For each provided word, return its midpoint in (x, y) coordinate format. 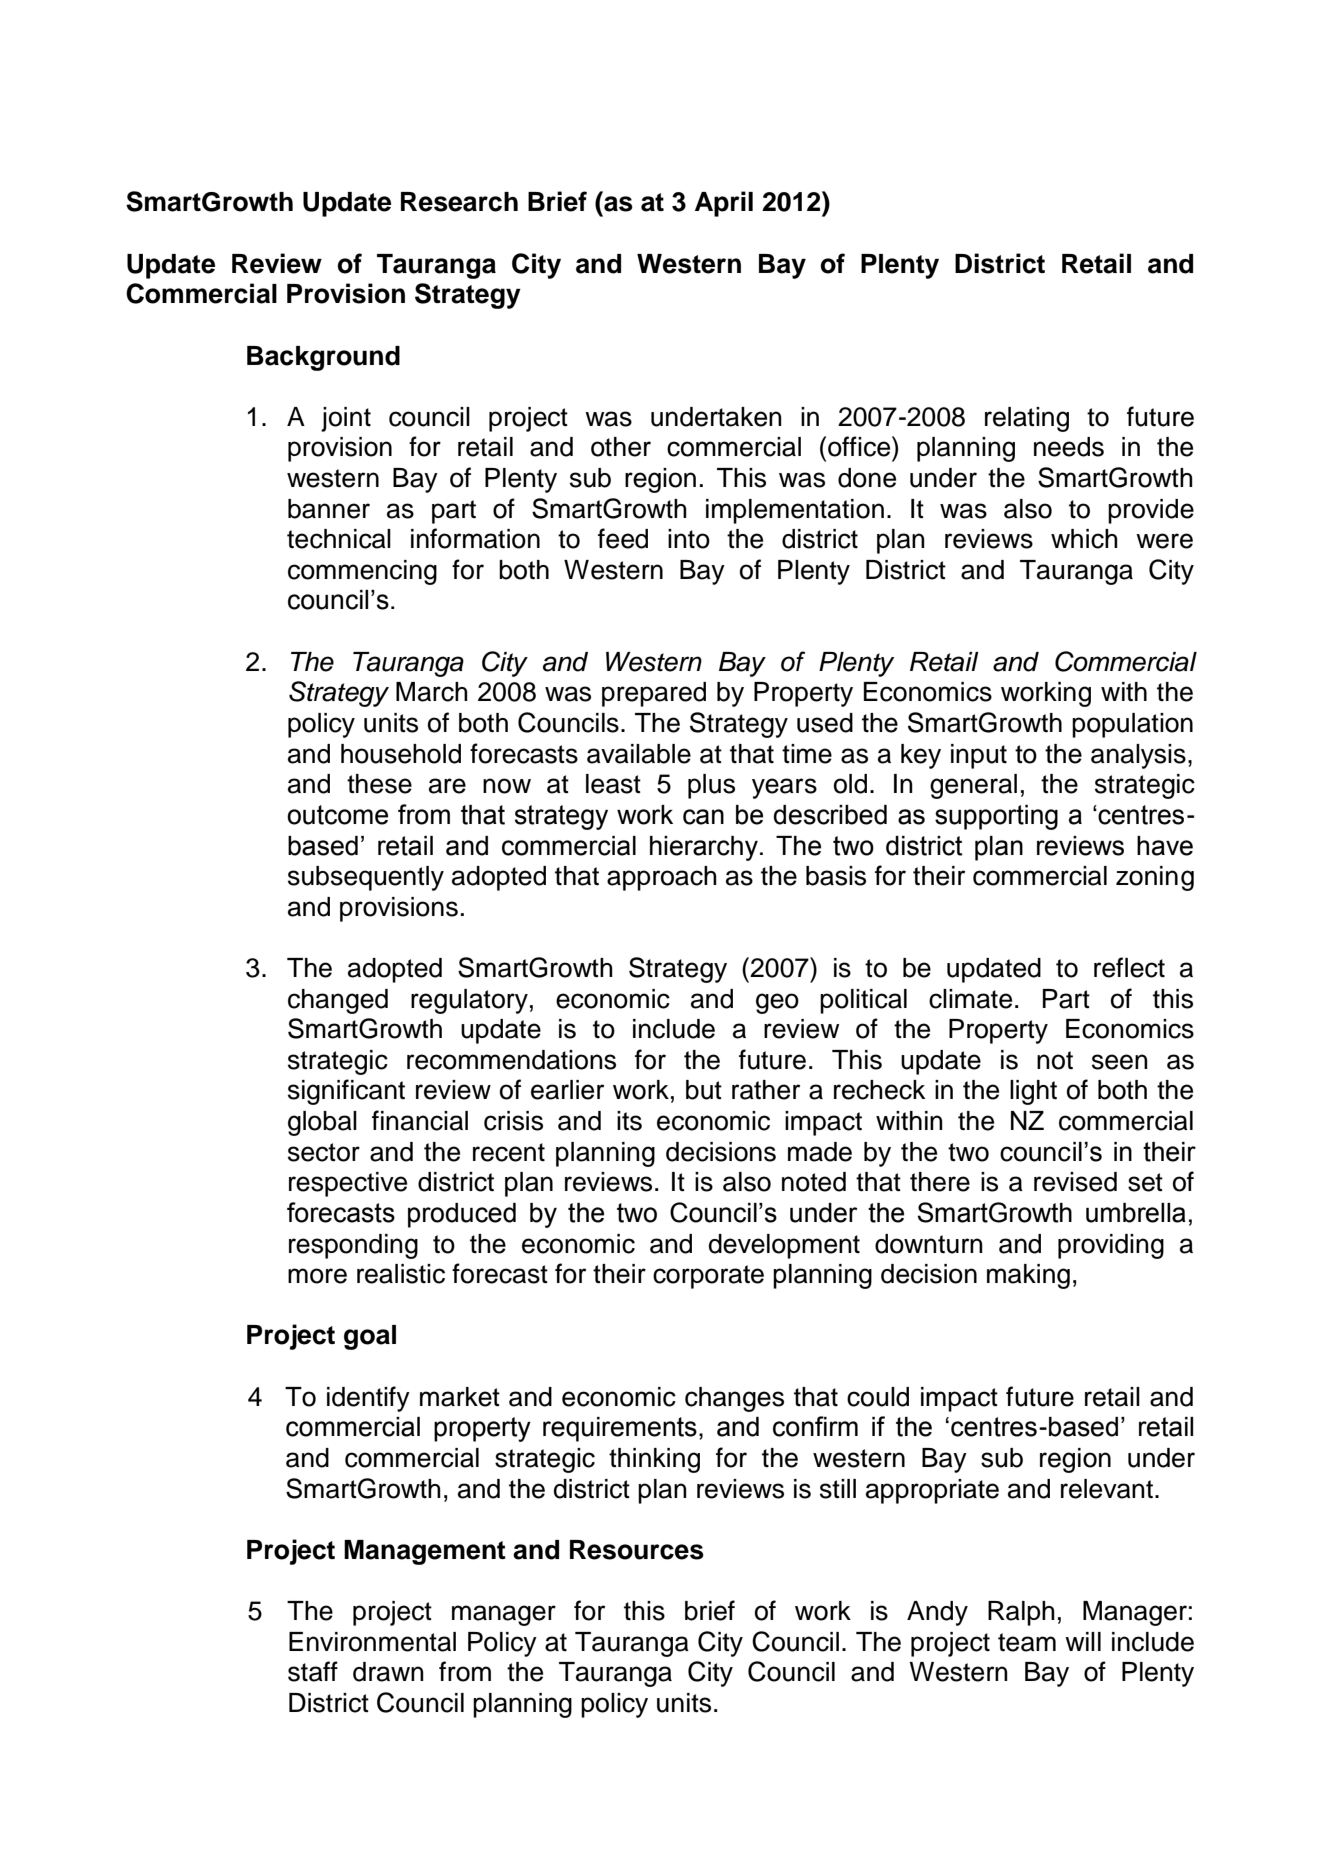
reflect (1129, 967)
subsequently (366, 878)
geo (777, 1003)
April (724, 204)
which (1084, 539)
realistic (401, 1274)
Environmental (372, 1642)
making (1028, 1276)
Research (459, 202)
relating (1027, 419)
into (689, 539)
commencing (362, 572)
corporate (708, 1277)
